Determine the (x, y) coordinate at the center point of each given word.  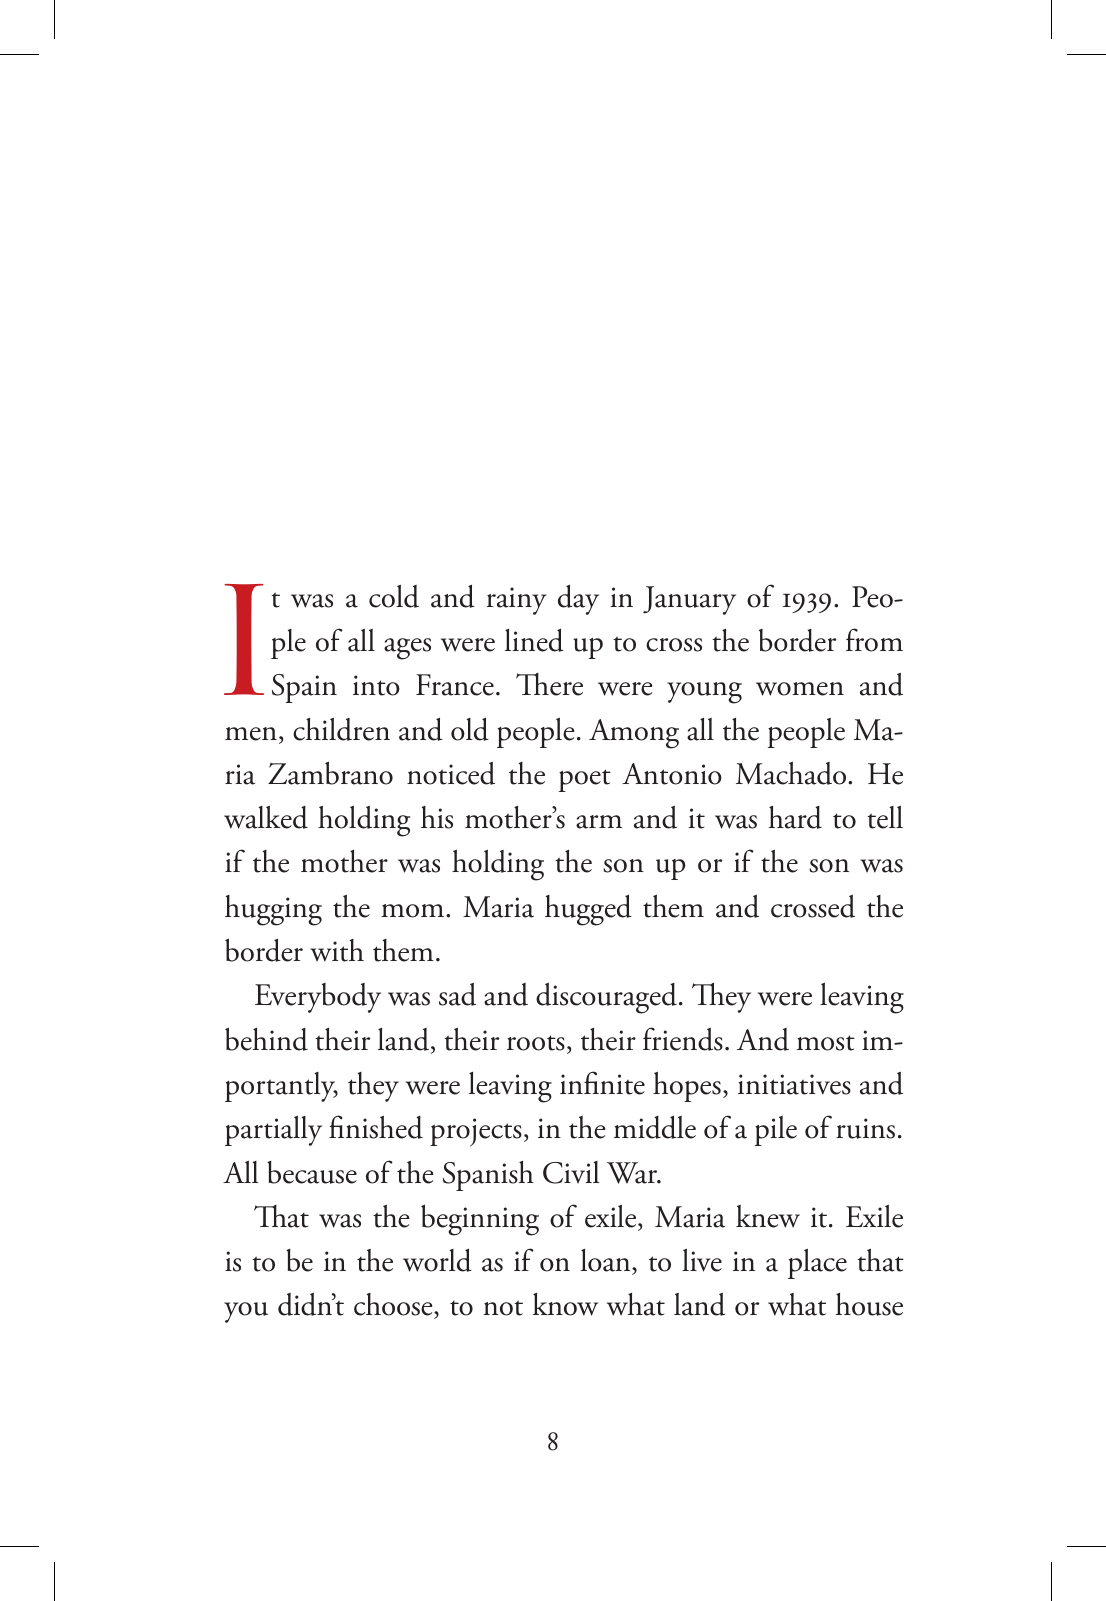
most (826, 1043)
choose (394, 1306)
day (578, 600)
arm (599, 822)
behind (266, 1039)
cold (394, 596)
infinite (602, 1083)
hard (795, 817)
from (874, 640)
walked (266, 817)
